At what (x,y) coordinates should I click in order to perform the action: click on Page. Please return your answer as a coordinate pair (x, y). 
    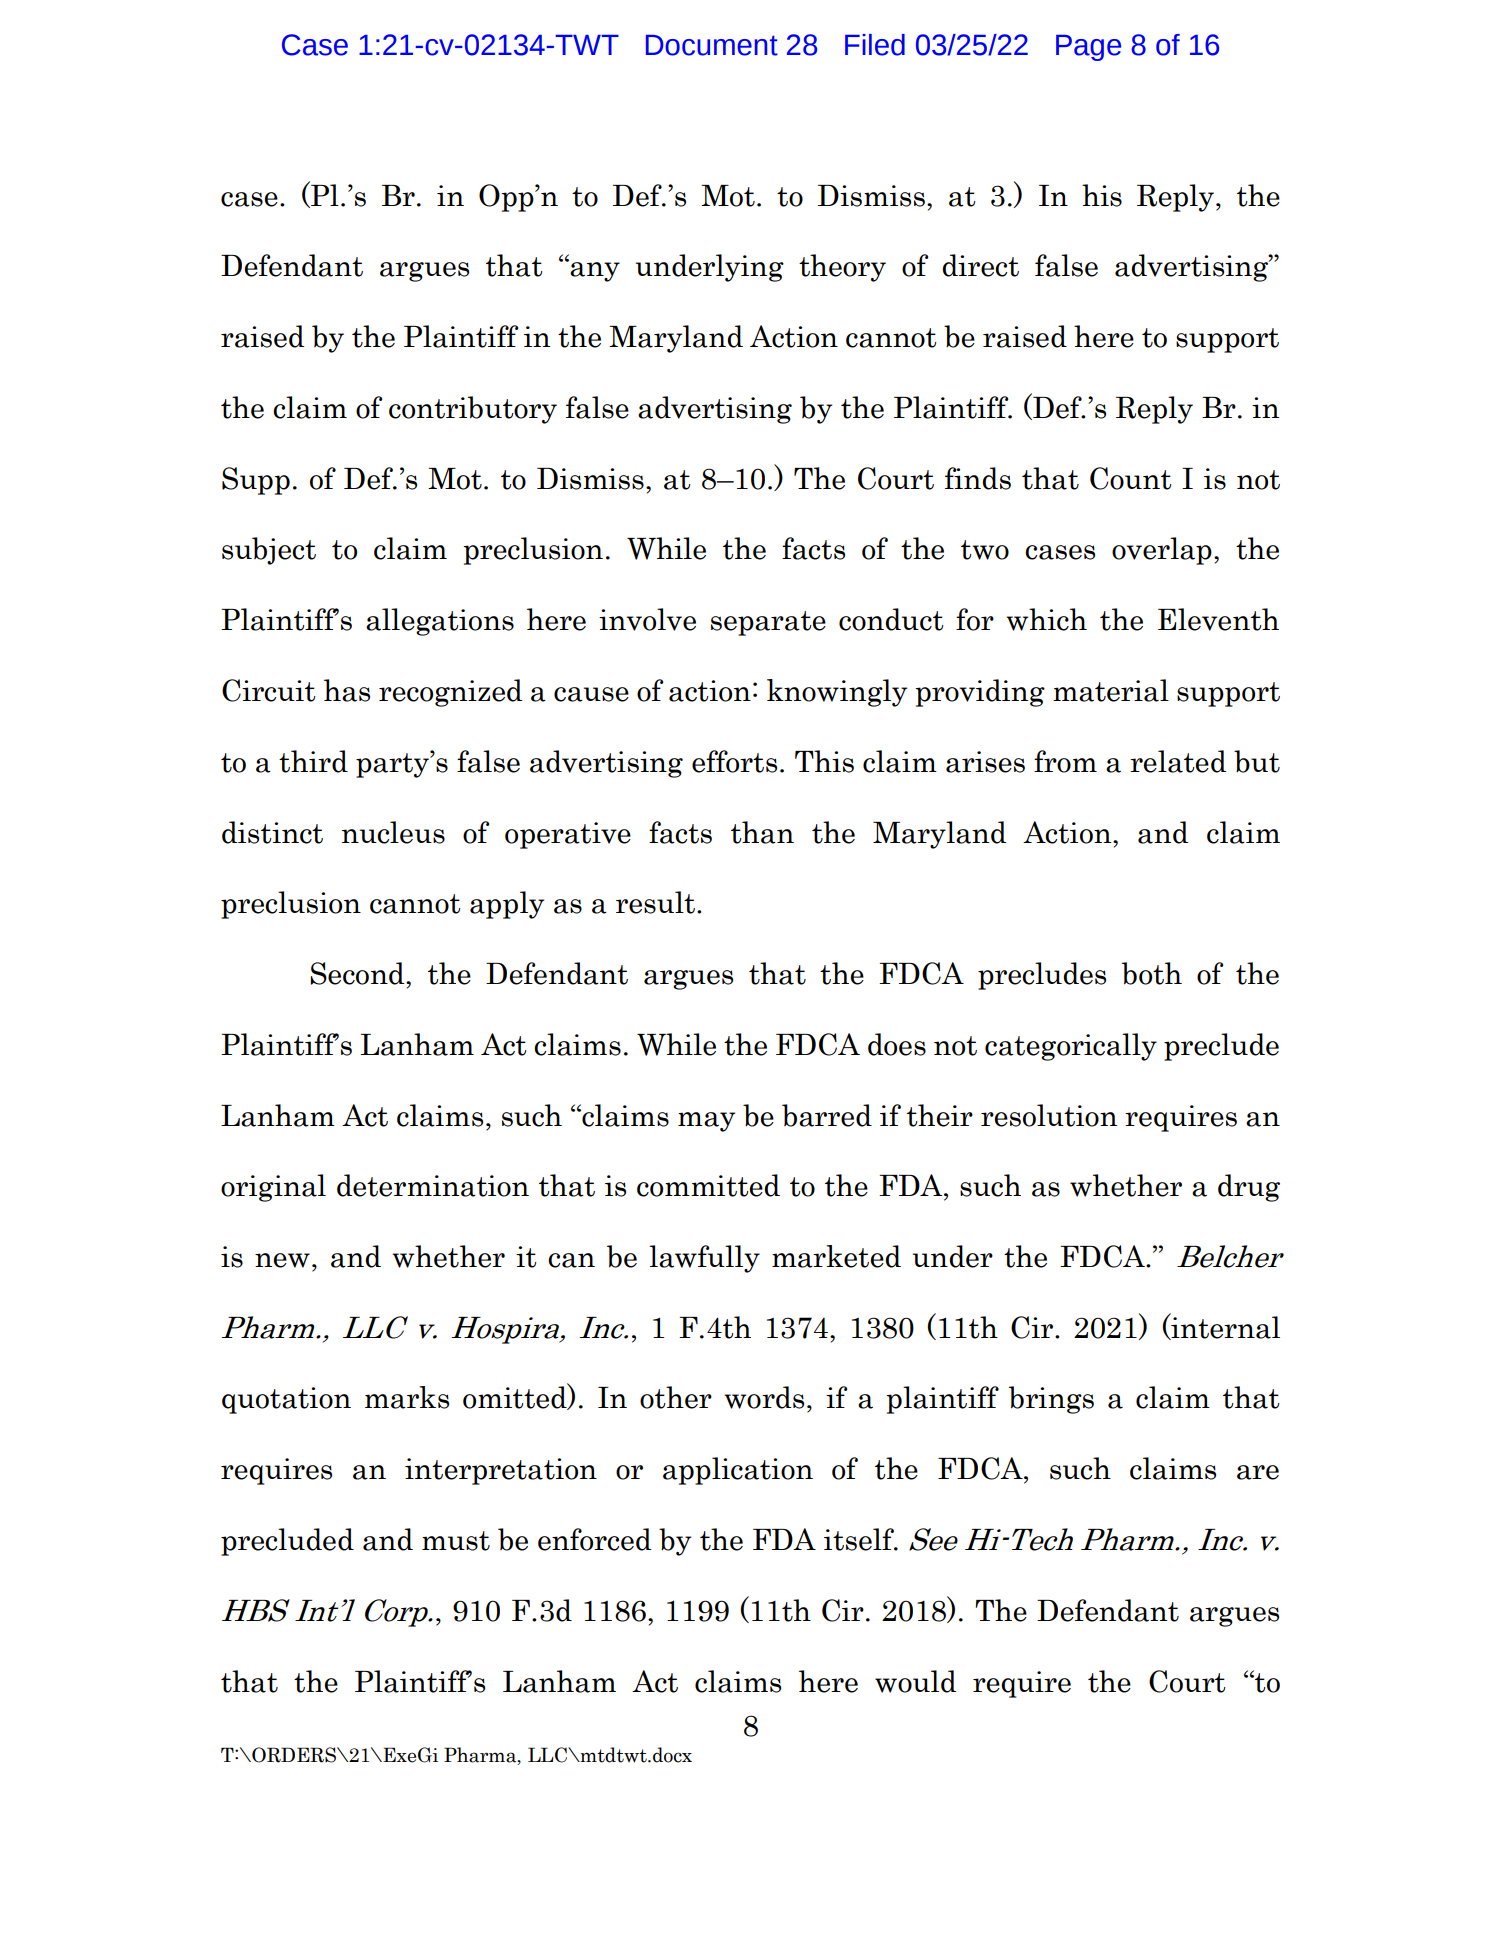
    Looking at the image, I should click on (1088, 48).
